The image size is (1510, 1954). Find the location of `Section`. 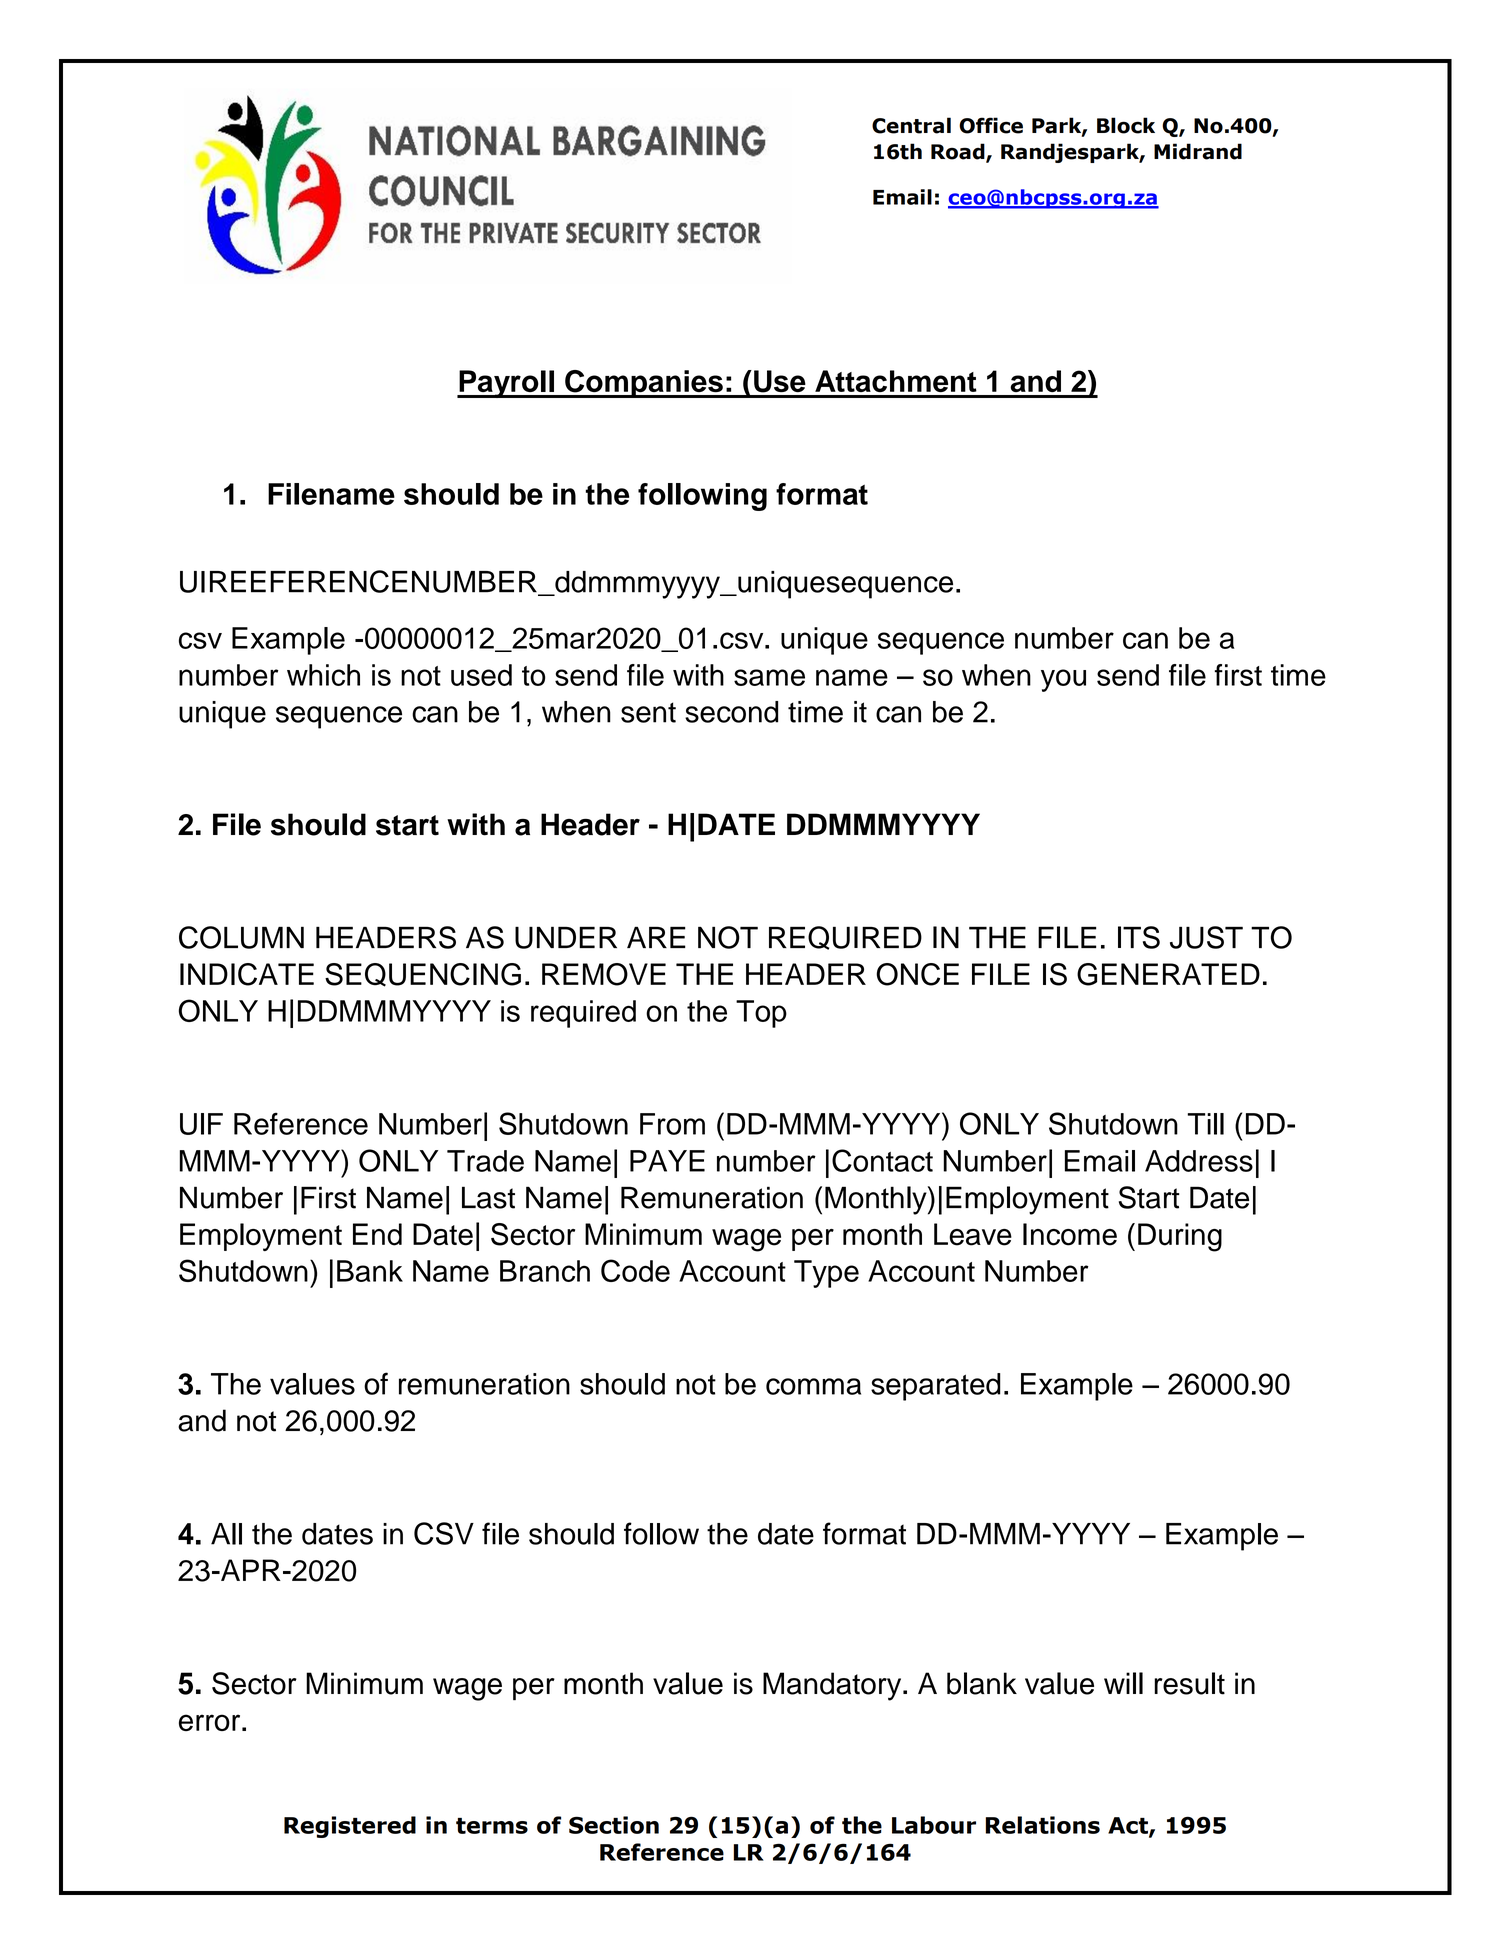

Section is located at coordinates (614, 1825).
